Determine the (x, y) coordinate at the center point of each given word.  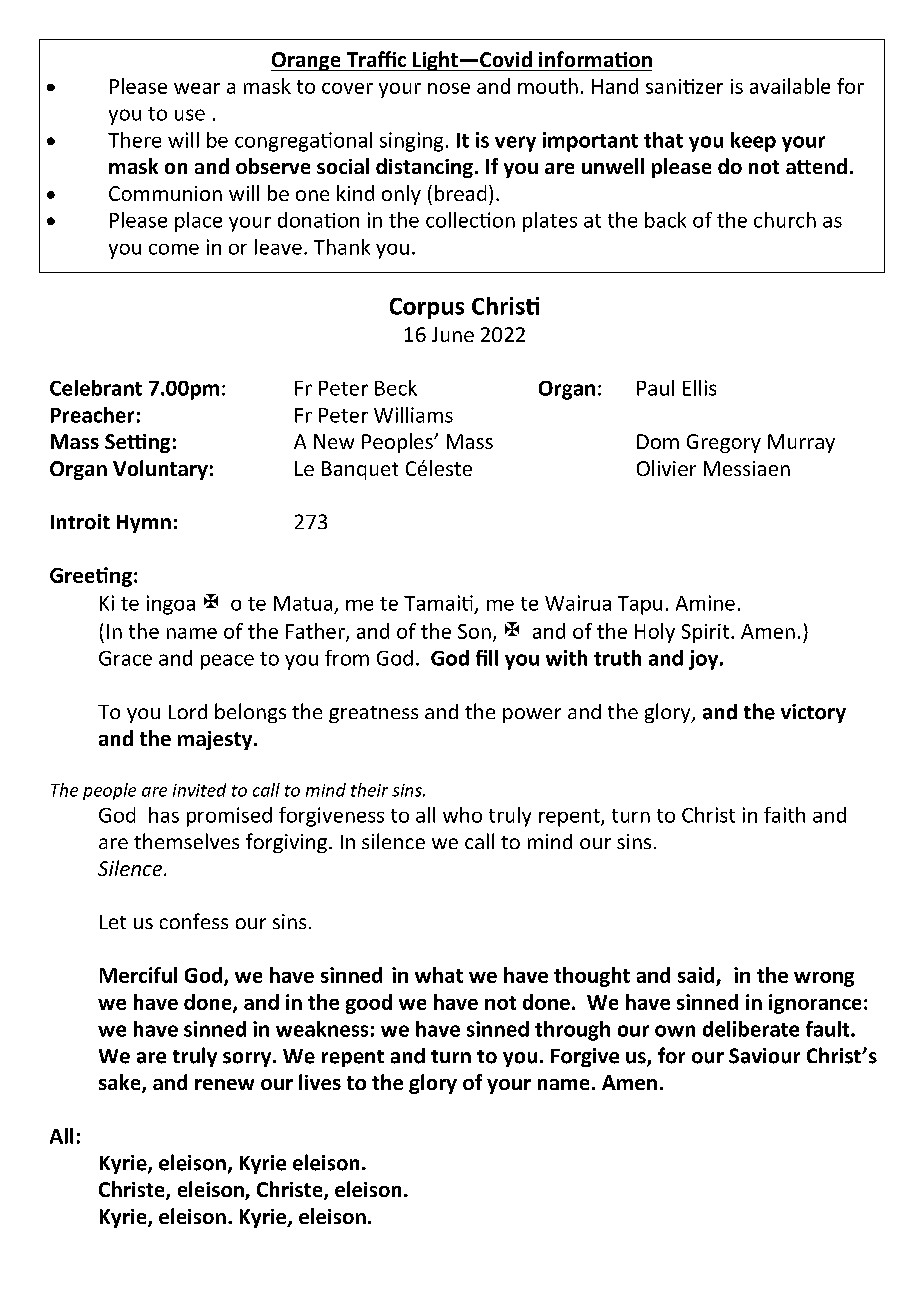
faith (784, 815)
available (790, 86)
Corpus (427, 308)
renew (224, 1084)
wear (197, 88)
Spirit (707, 633)
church (785, 220)
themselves (186, 841)
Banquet (360, 470)
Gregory (724, 443)
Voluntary (160, 470)
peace (227, 662)
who (462, 815)
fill (487, 658)
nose (449, 88)
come (174, 249)
